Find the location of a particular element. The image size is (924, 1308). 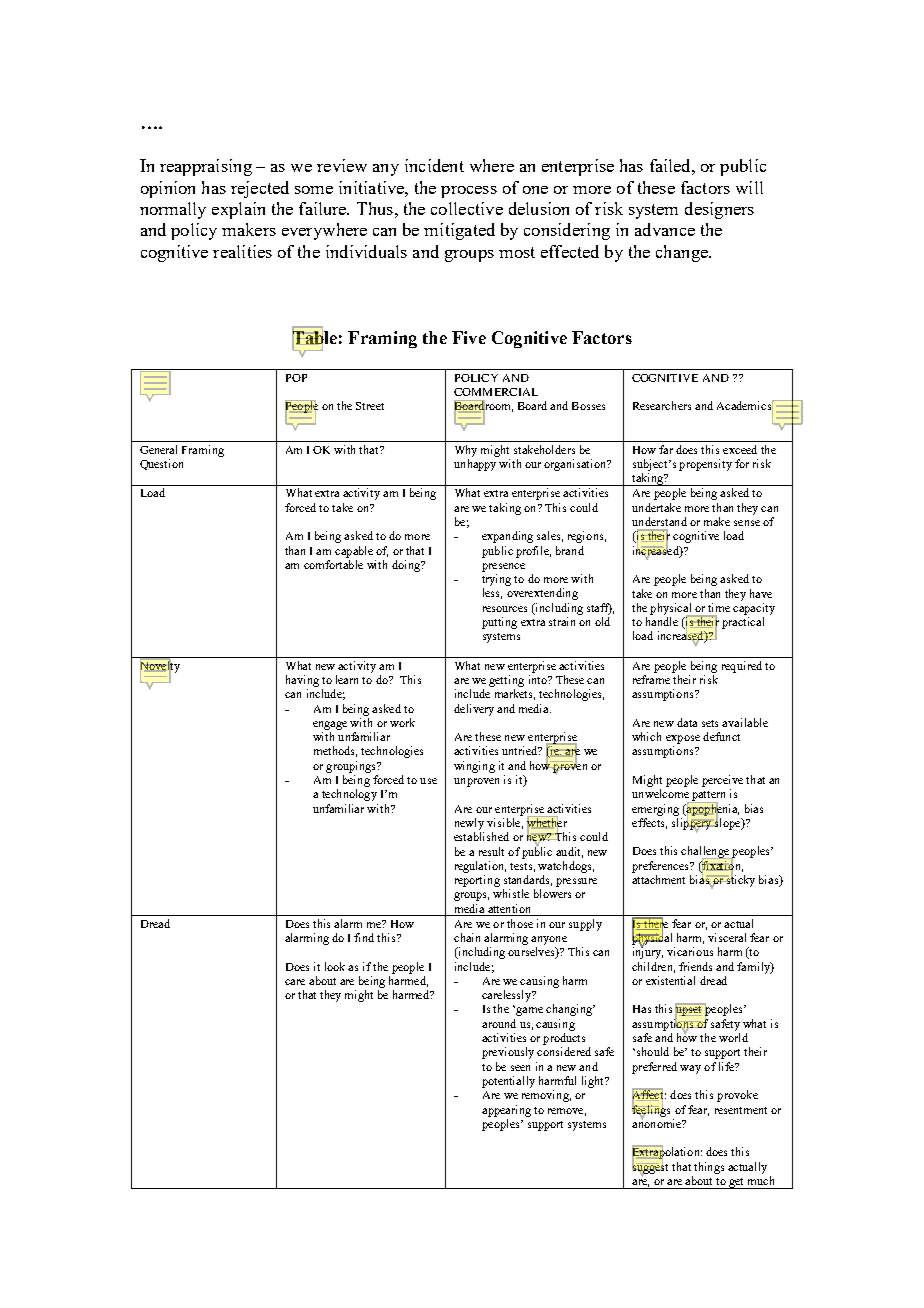

technology is located at coordinates (349, 795).
